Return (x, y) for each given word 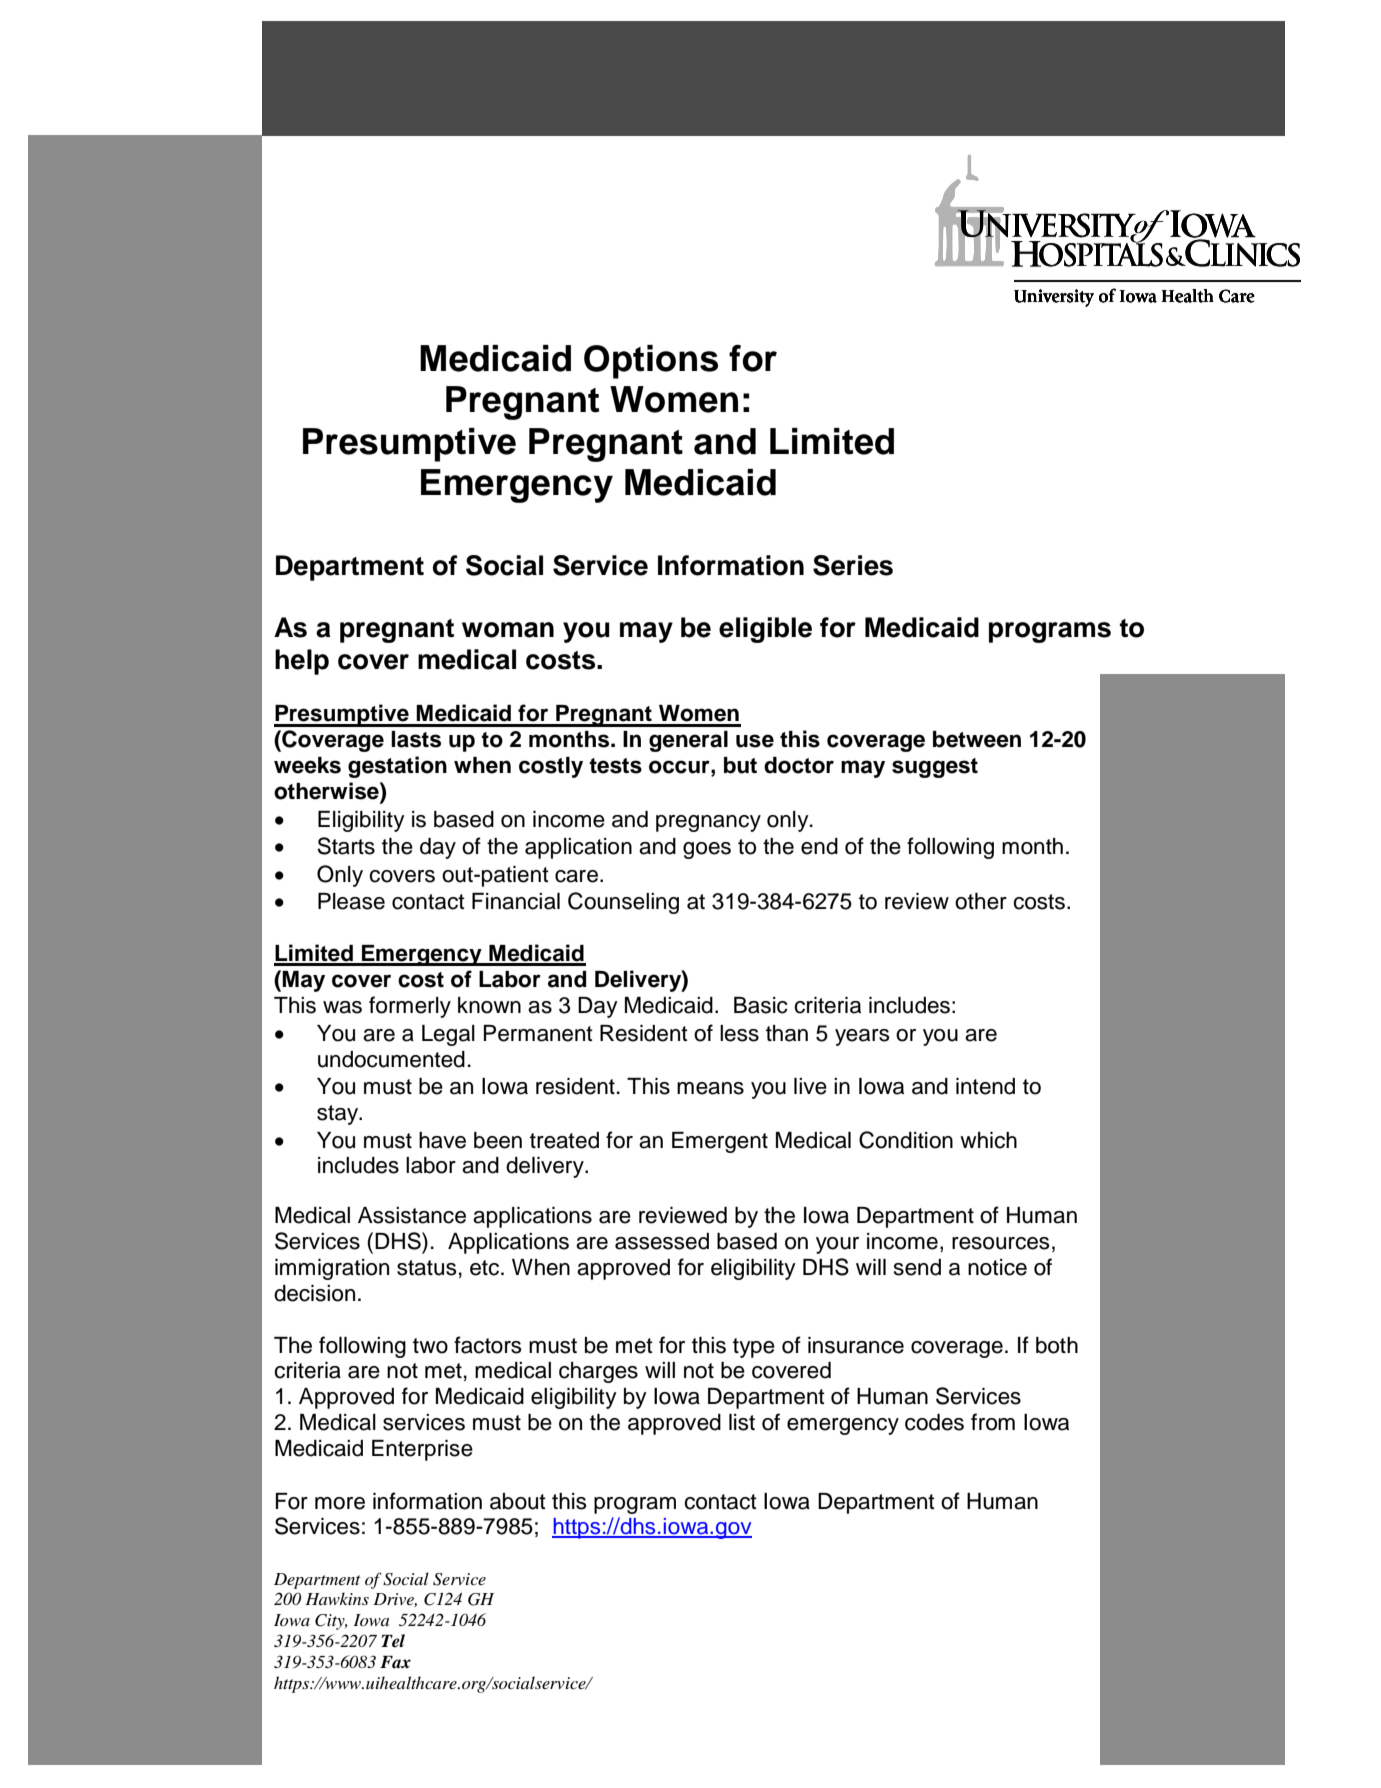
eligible (765, 630)
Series (853, 565)
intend (985, 1086)
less (739, 1033)
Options (651, 362)
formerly (410, 1007)
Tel (393, 1641)
